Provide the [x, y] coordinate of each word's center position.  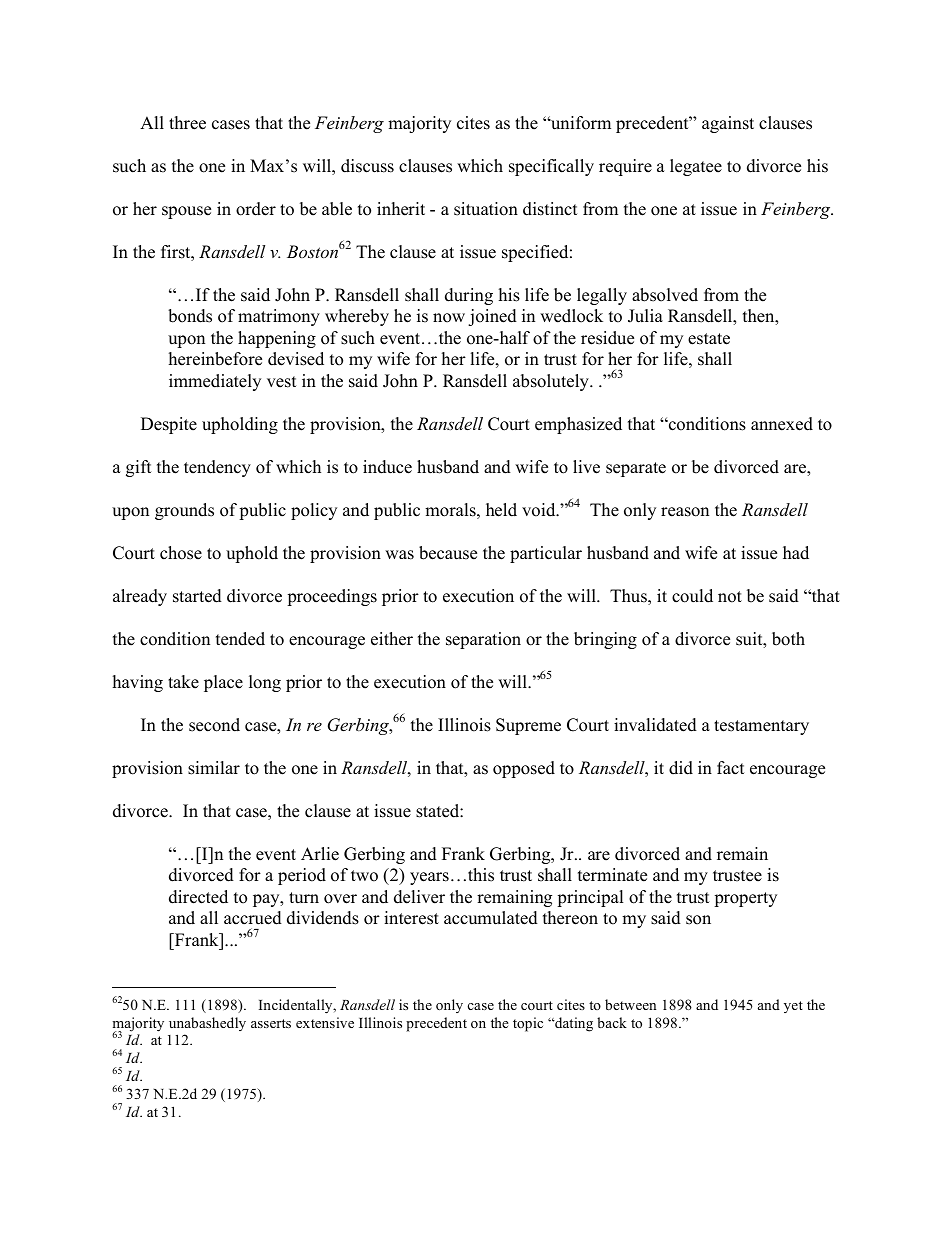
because [448, 553]
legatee [696, 167]
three [187, 123]
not [730, 597]
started [197, 596]
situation [486, 209]
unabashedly [207, 1024]
